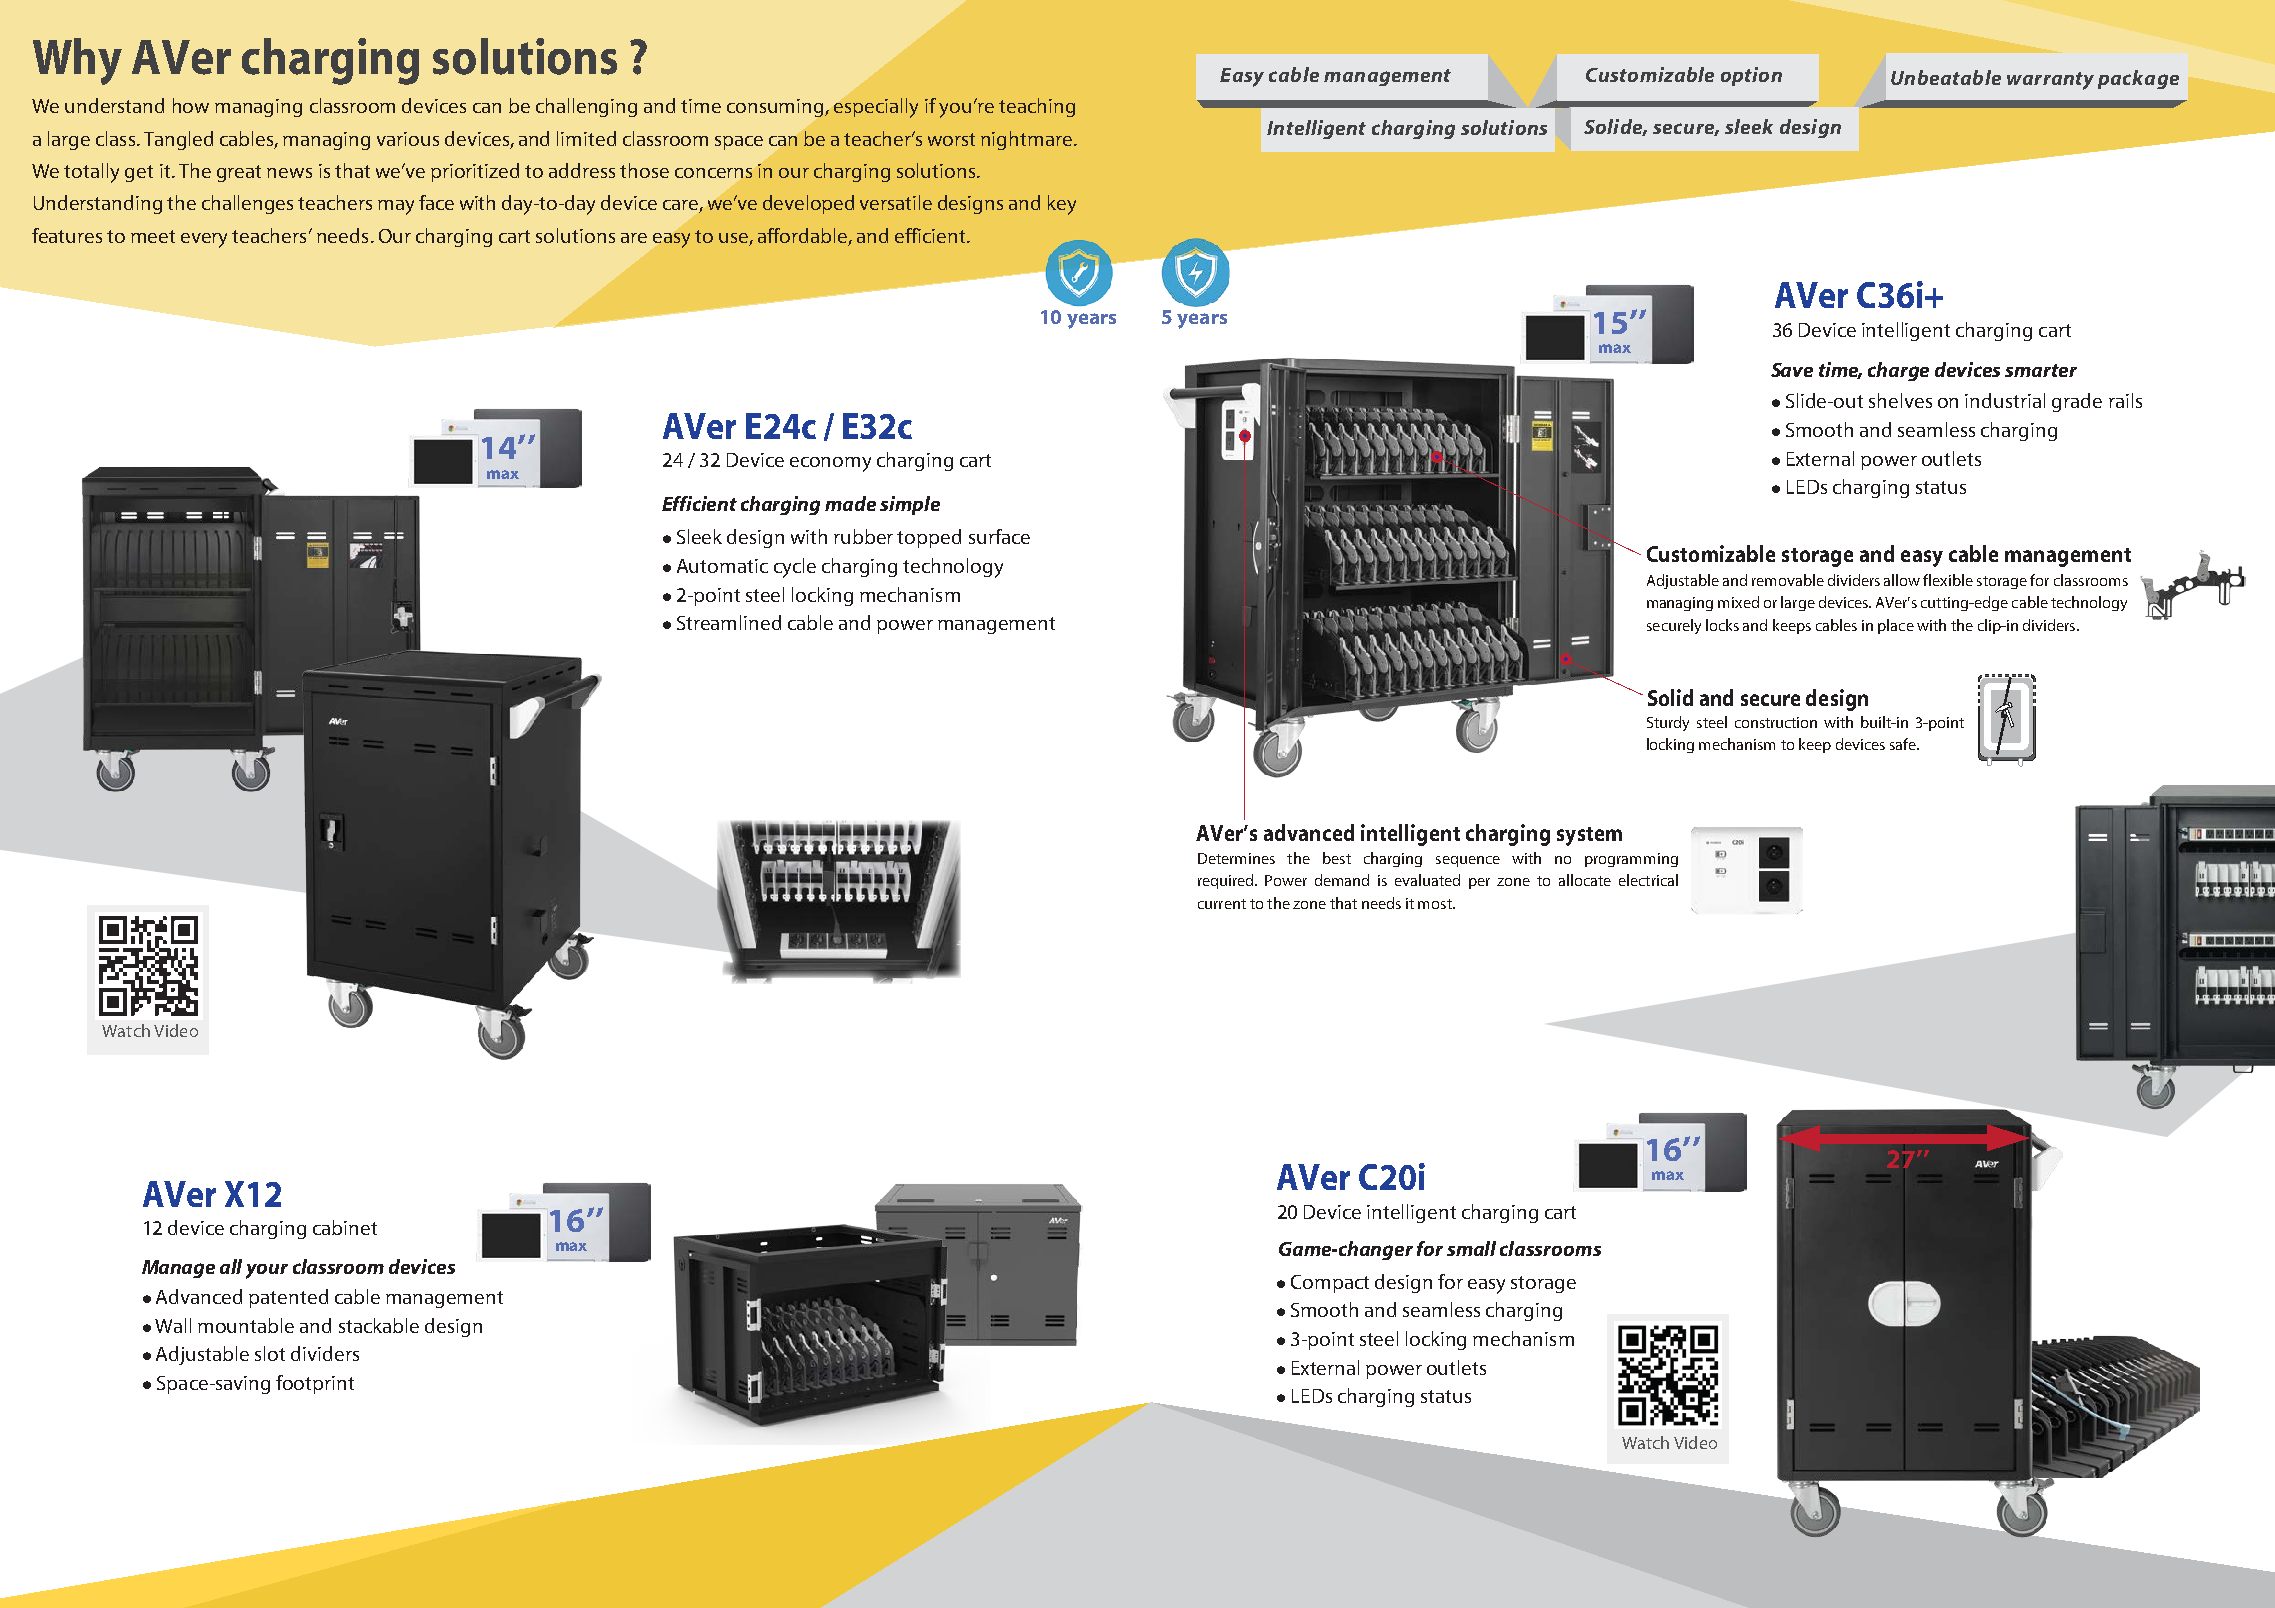 This page has height=1608, width=2275. Describe the element at coordinates (191, 105) in the page. I see `how` at that location.
